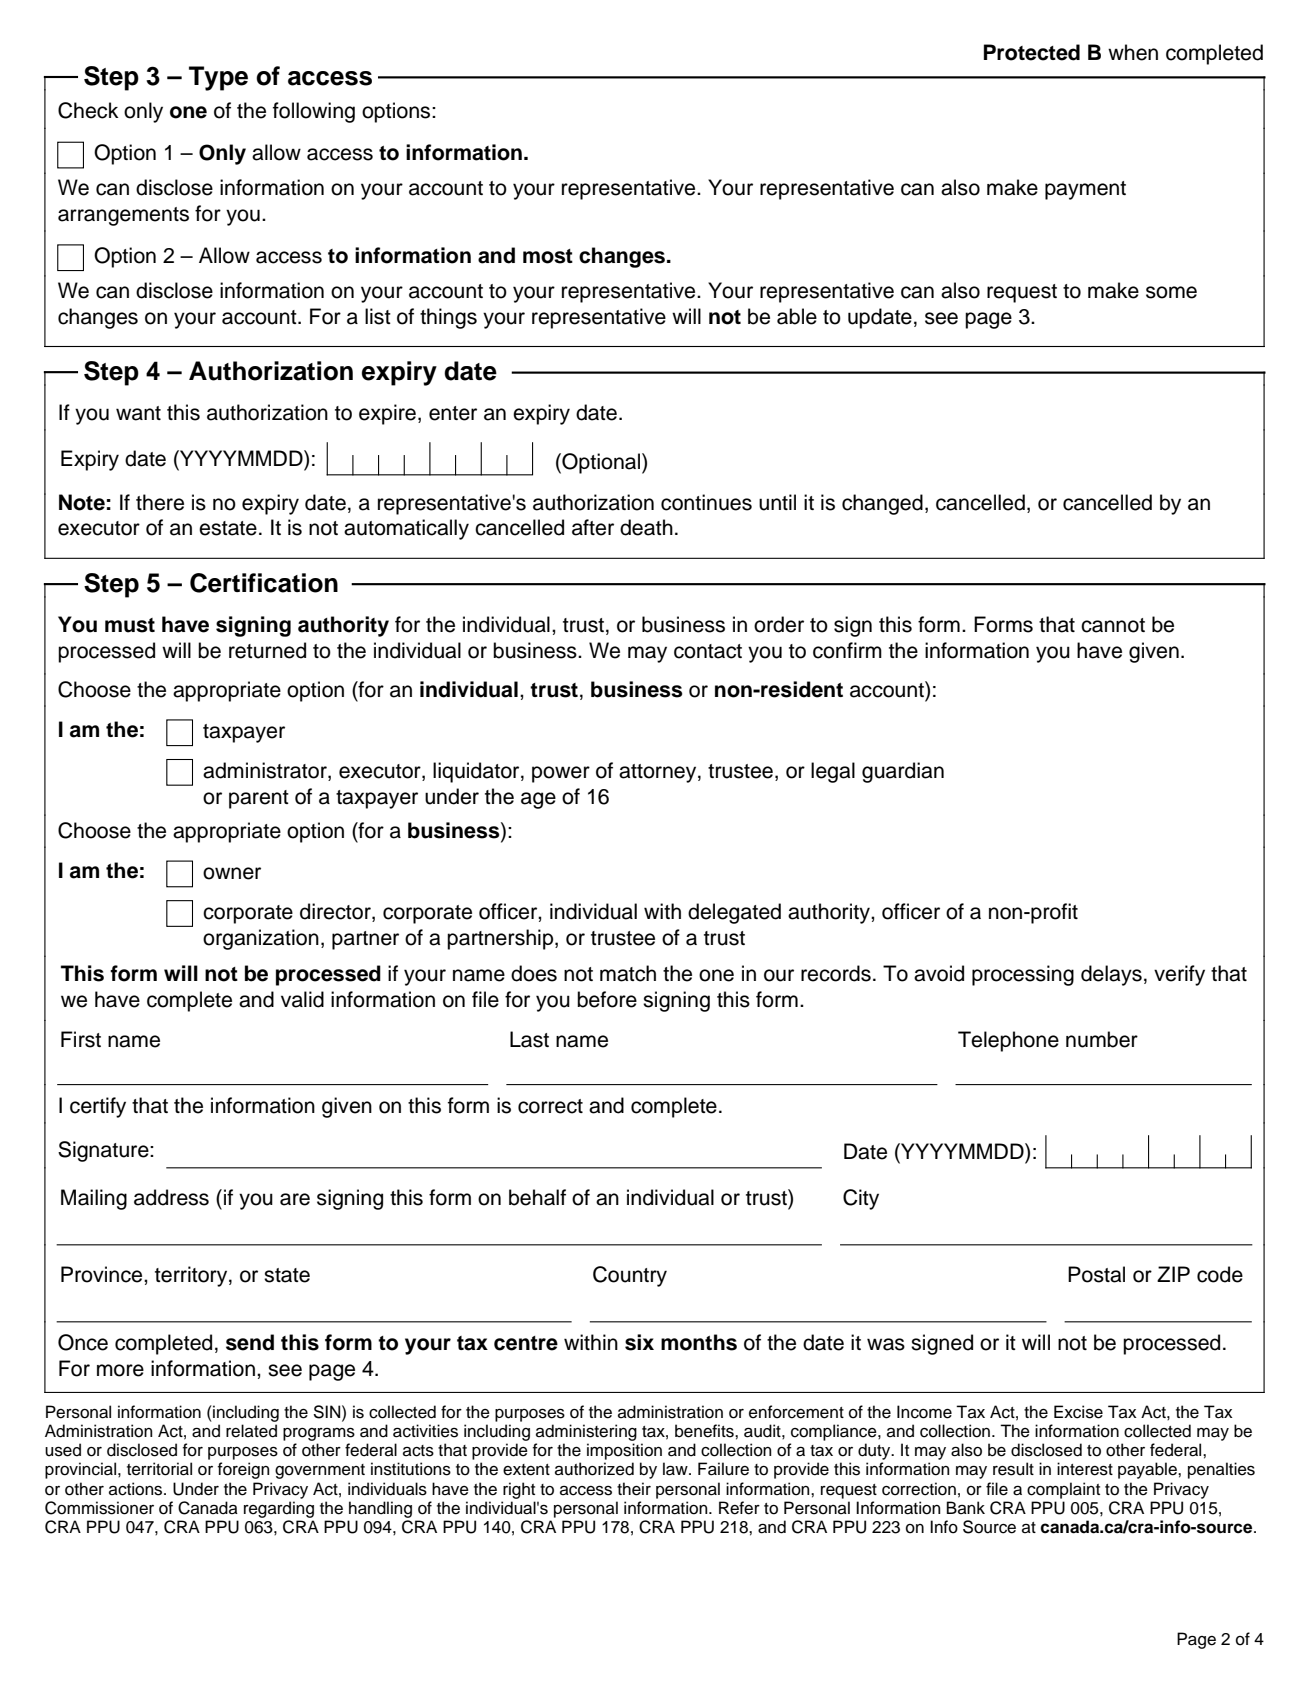 This screenshot has width=1309, height=1694. I want to click on parent, so click(259, 799).
